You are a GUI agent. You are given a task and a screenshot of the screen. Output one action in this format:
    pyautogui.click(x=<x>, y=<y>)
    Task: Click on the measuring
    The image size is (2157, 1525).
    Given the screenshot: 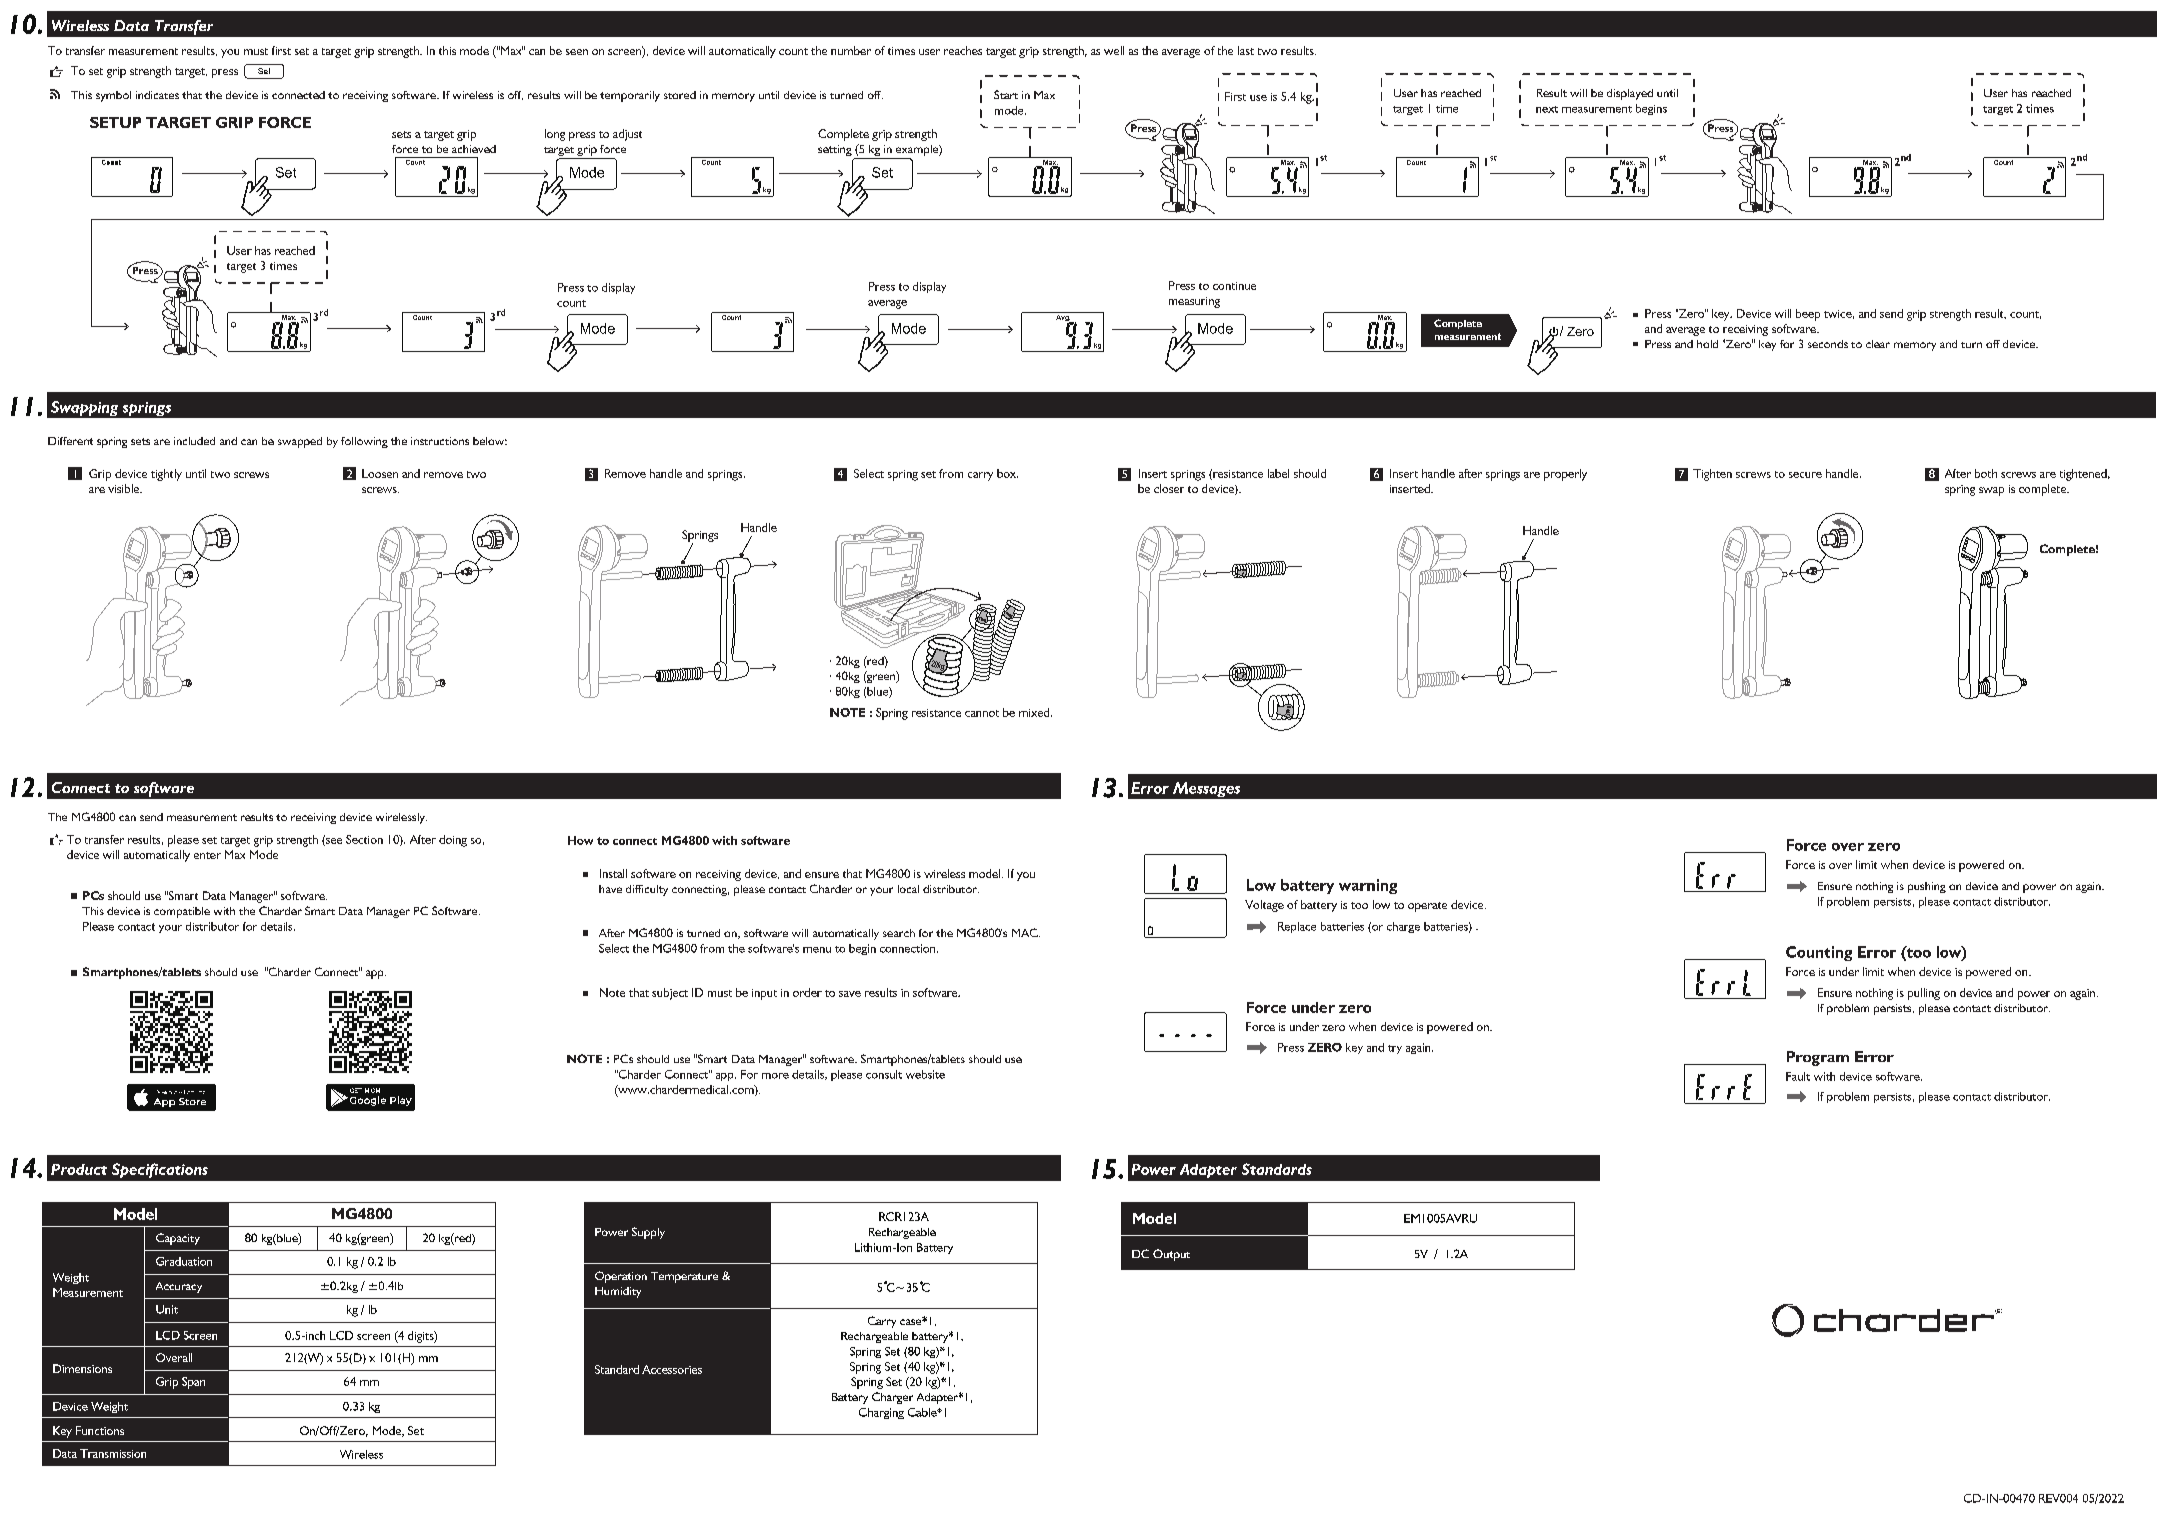 What is the action you would take?
    pyautogui.click(x=1194, y=302)
